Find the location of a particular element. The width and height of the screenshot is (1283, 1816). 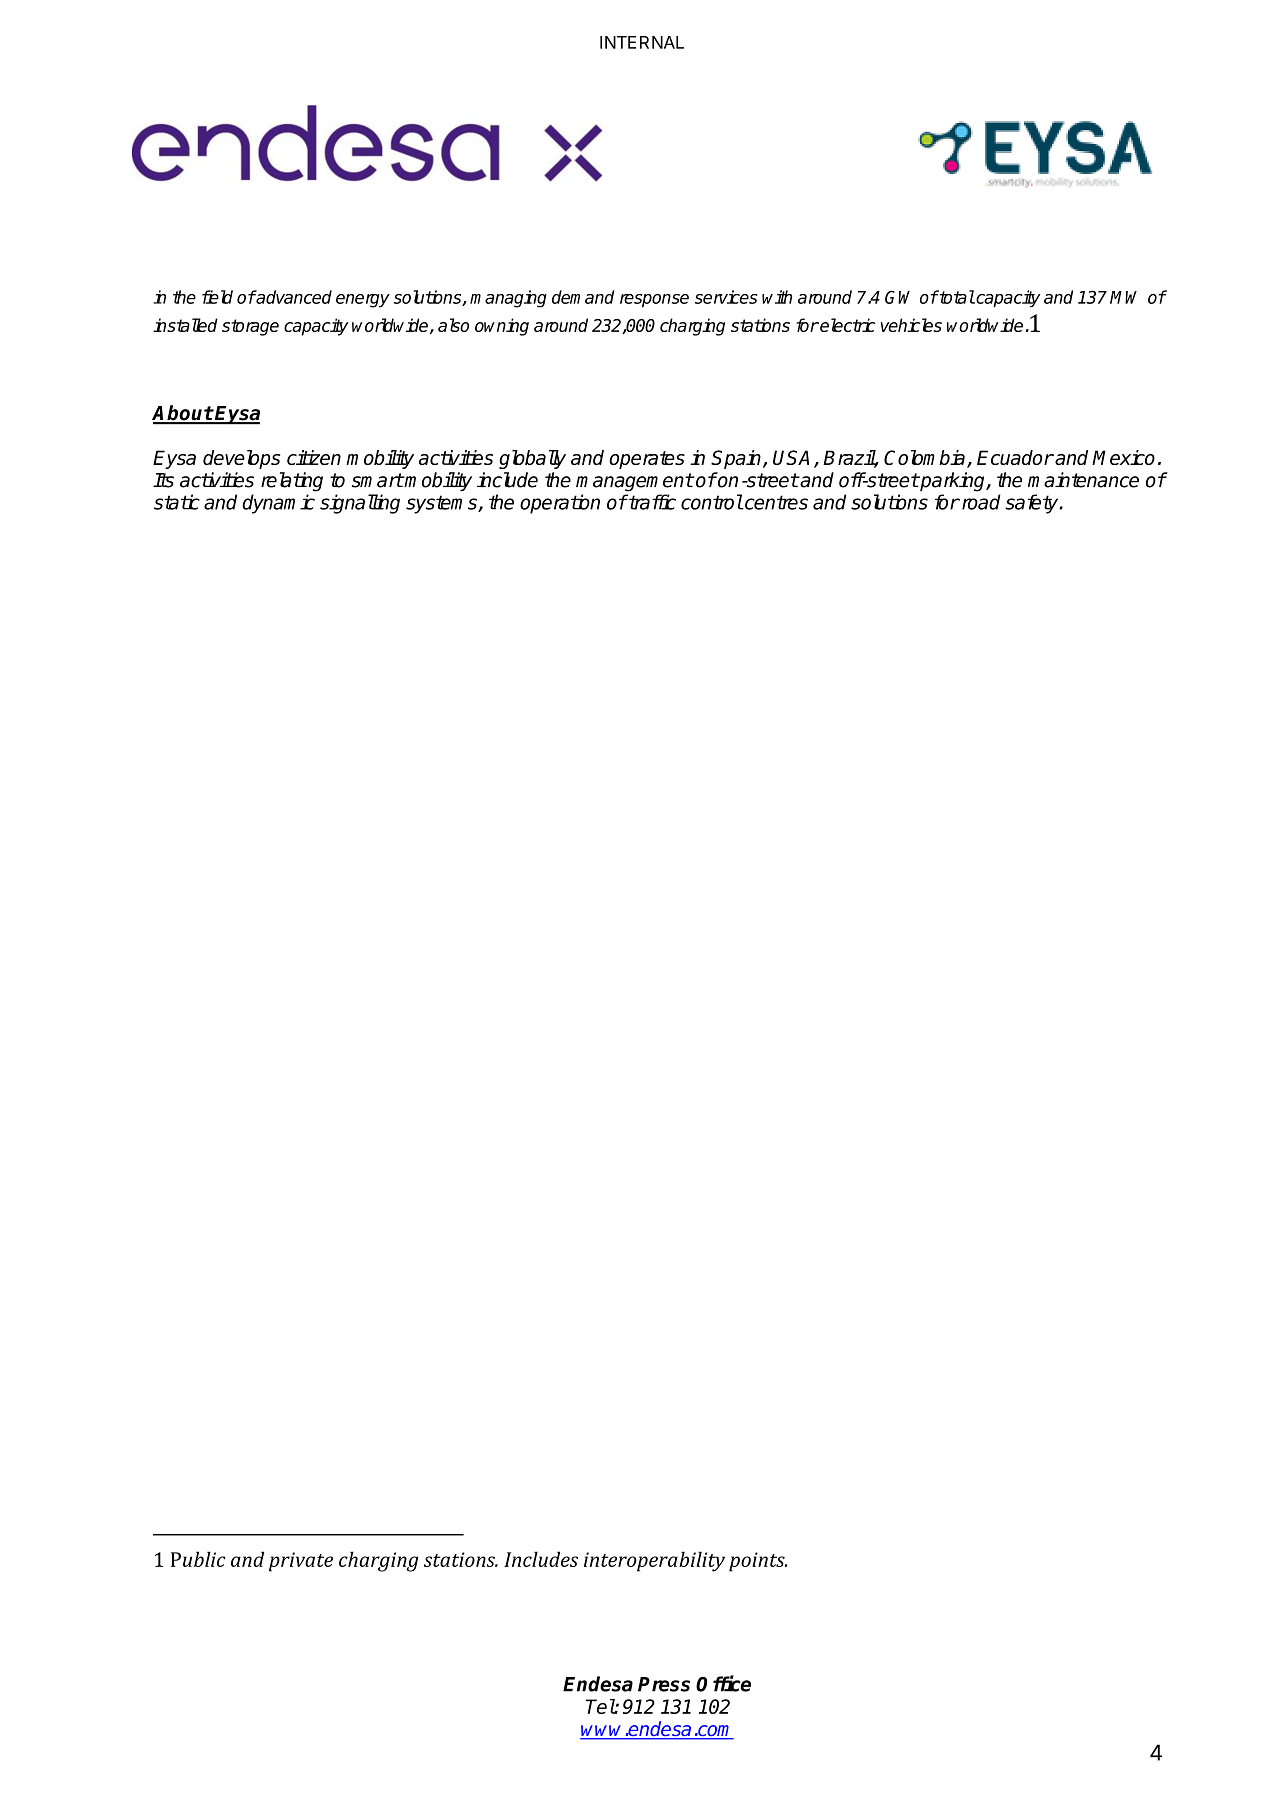

field is located at coordinates (217, 297).
